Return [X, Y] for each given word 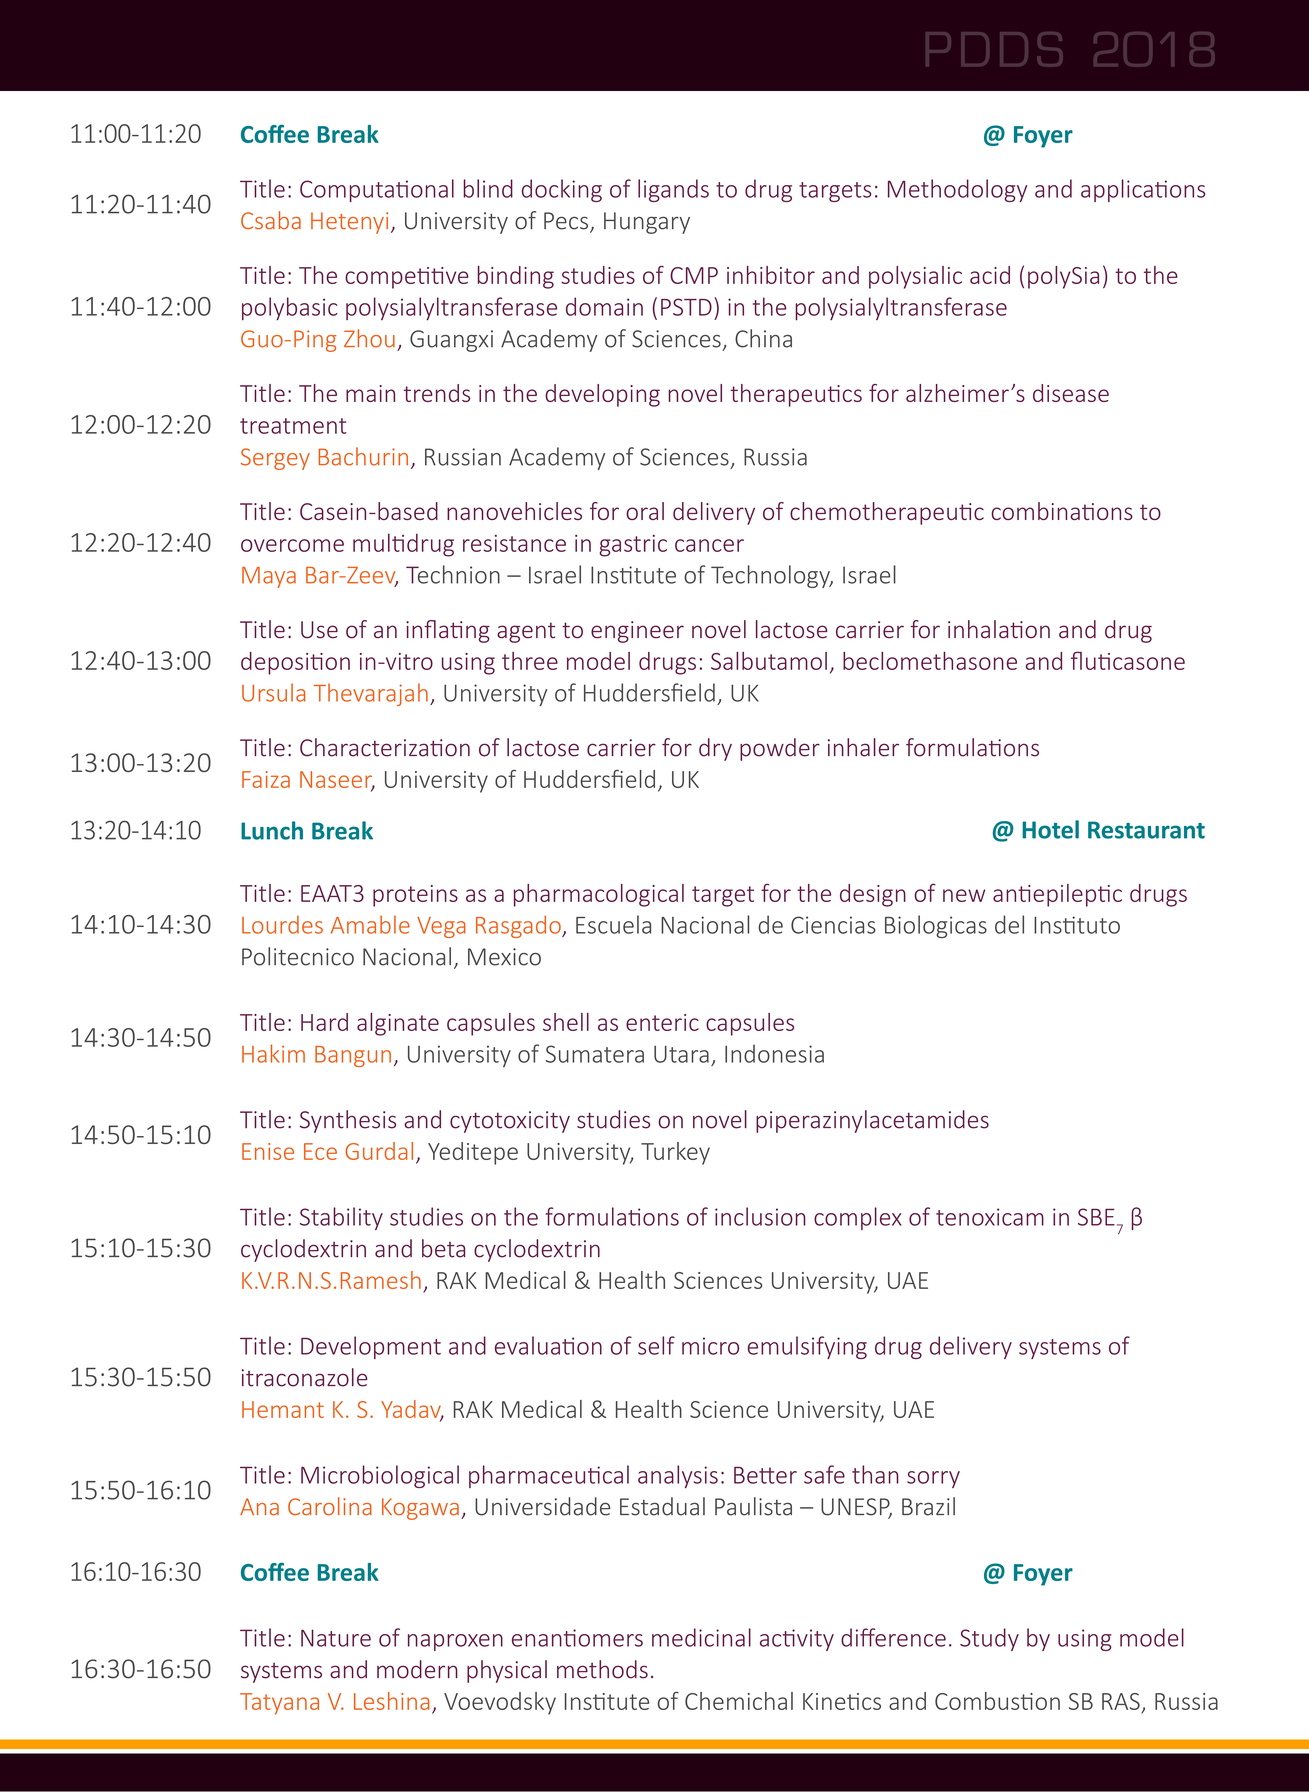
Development [371, 1347]
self [656, 1345]
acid [990, 275]
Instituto [1077, 925]
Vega [441, 927]
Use [319, 630]
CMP [694, 275]
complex [858, 1218]
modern [417, 1669]
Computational [377, 190]
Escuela [613, 924]
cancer [709, 545]
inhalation [999, 629]
